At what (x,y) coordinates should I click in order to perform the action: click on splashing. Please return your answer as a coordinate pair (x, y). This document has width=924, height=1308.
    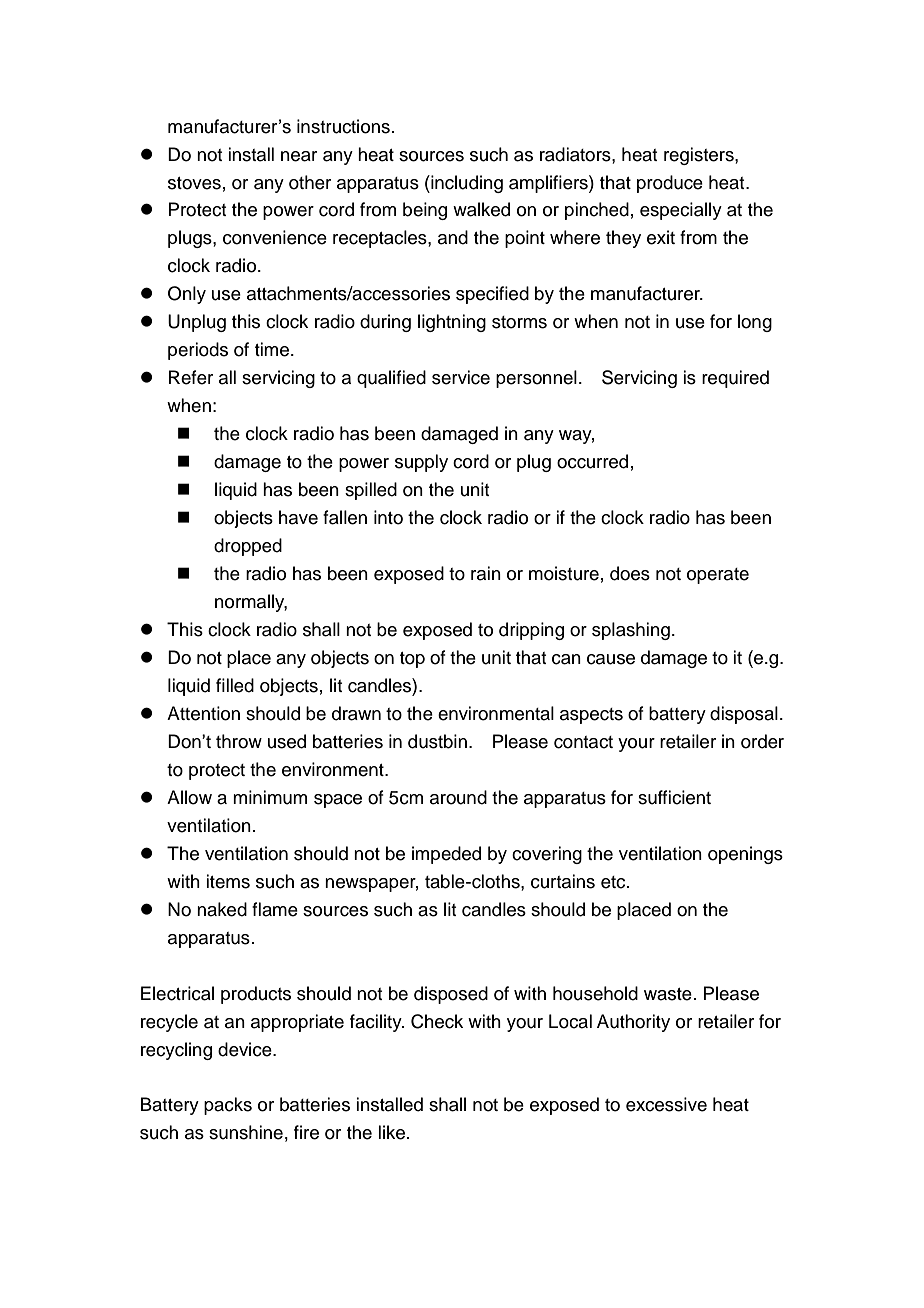
    Looking at the image, I should click on (631, 631).
